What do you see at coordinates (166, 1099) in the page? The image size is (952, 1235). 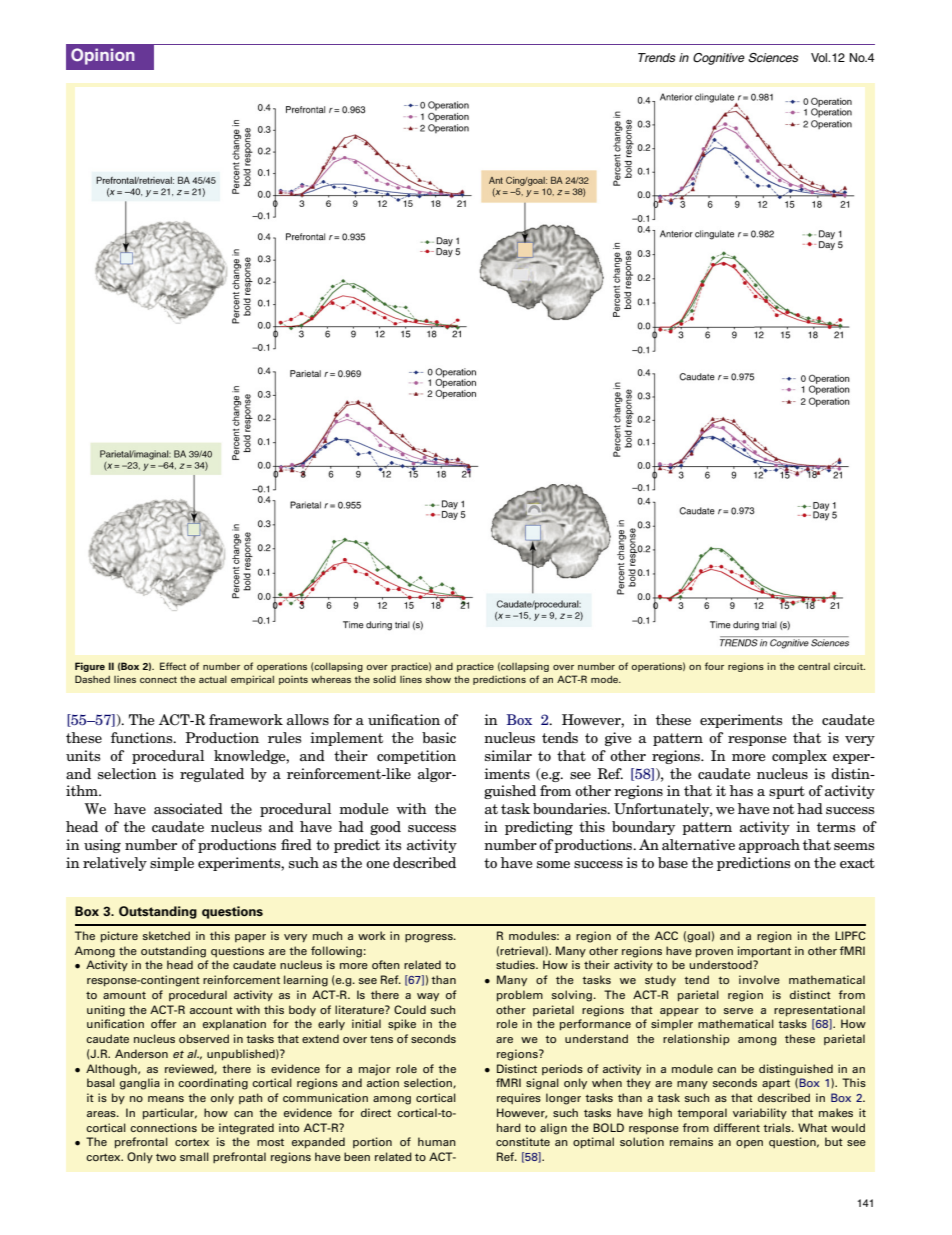 I see `means` at bounding box center [166, 1099].
